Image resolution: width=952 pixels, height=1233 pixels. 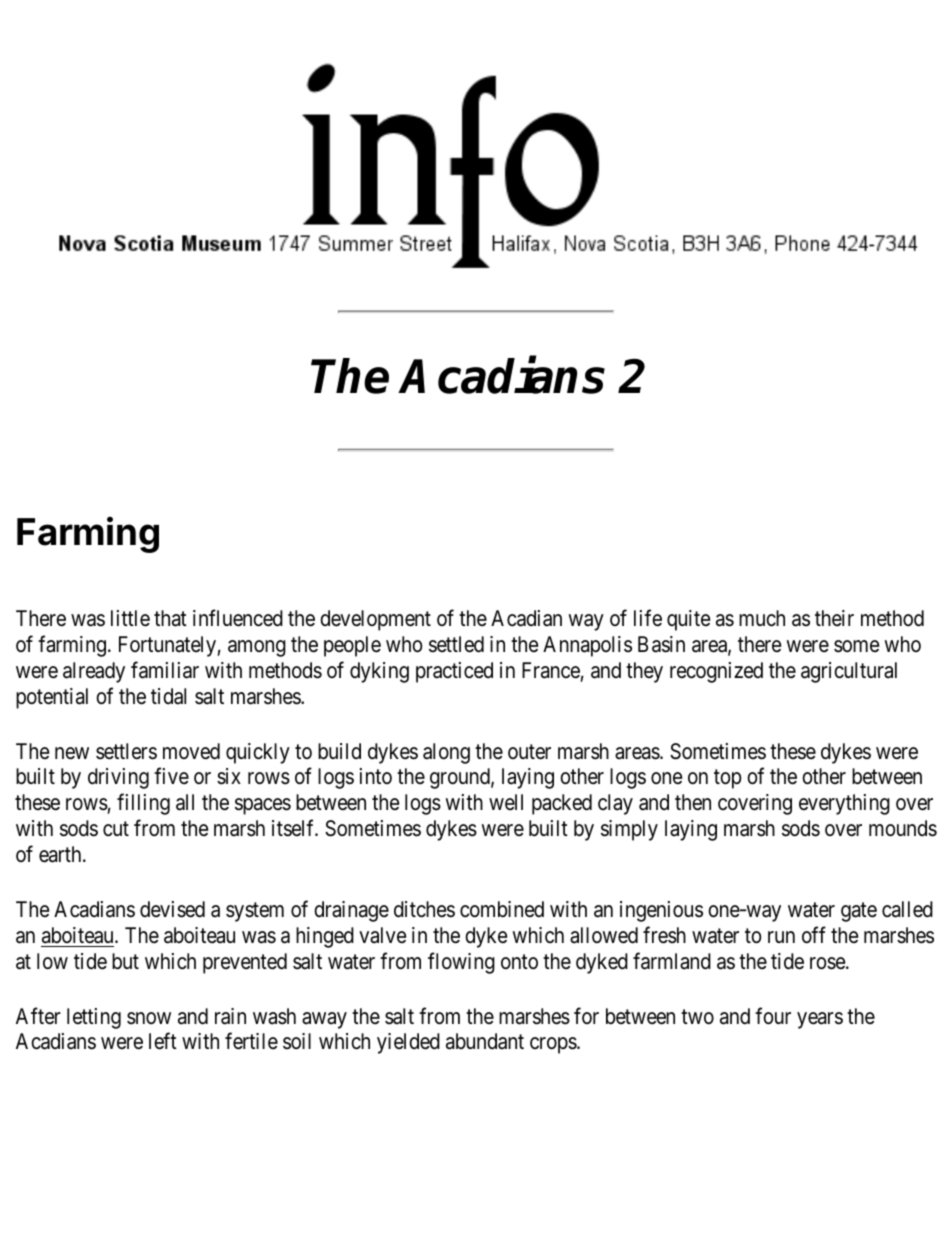 I want to click on abundant, so click(x=485, y=1041).
